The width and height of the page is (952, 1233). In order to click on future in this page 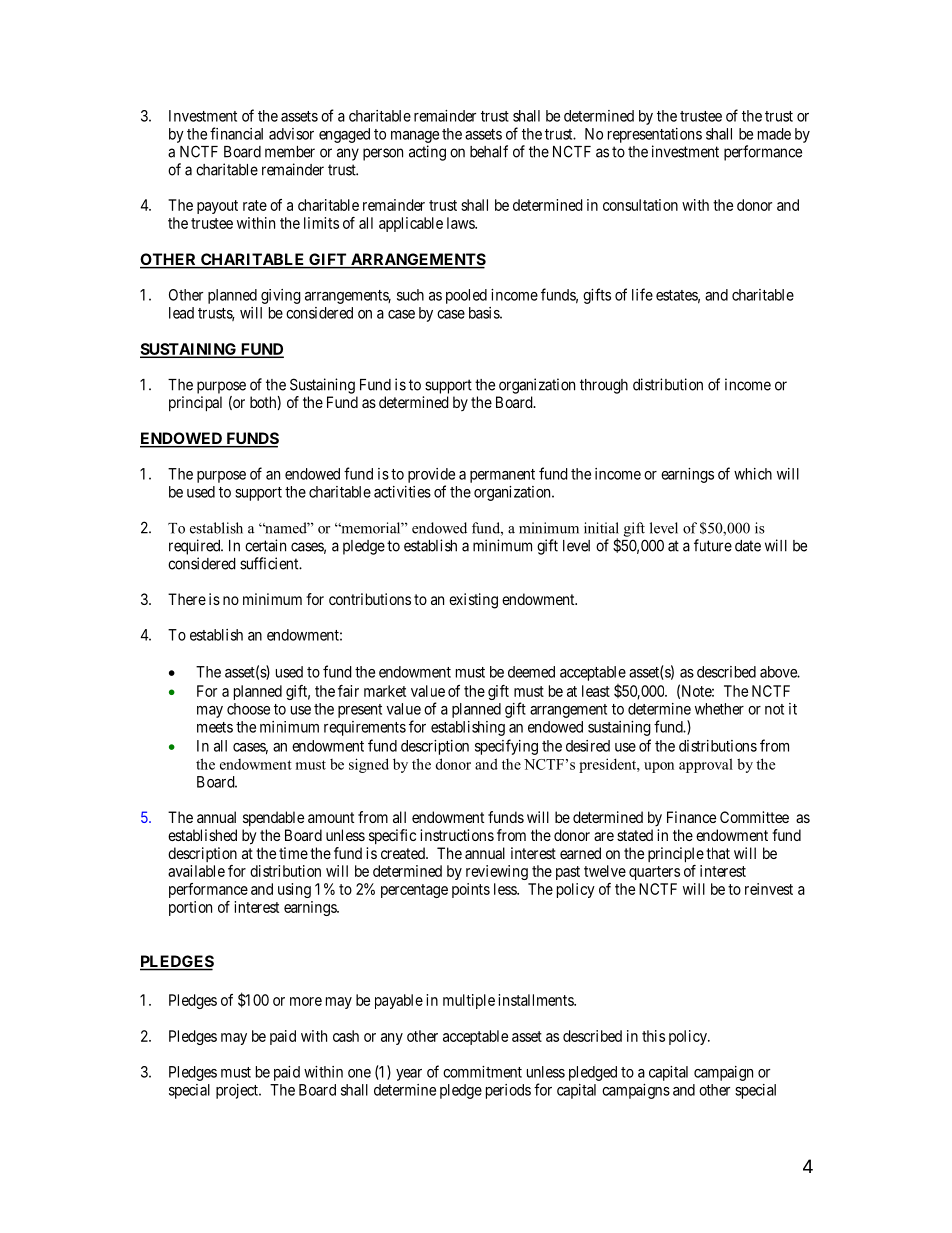, I will do `click(713, 545)`.
